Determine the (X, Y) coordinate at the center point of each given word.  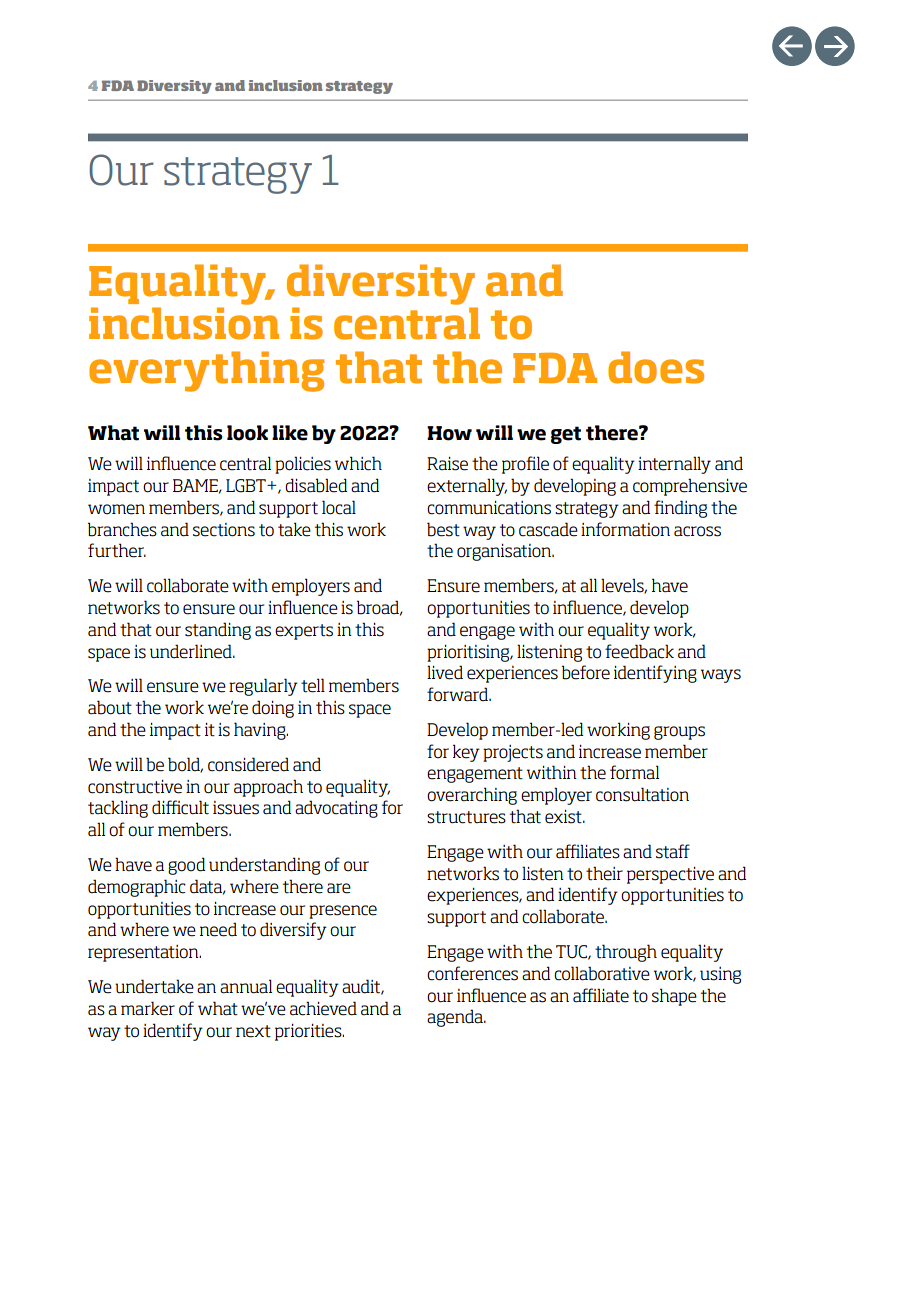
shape (674, 997)
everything (206, 371)
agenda (456, 1018)
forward (458, 694)
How (449, 433)
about (110, 707)
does (656, 367)
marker (148, 1008)
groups (679, 733)
